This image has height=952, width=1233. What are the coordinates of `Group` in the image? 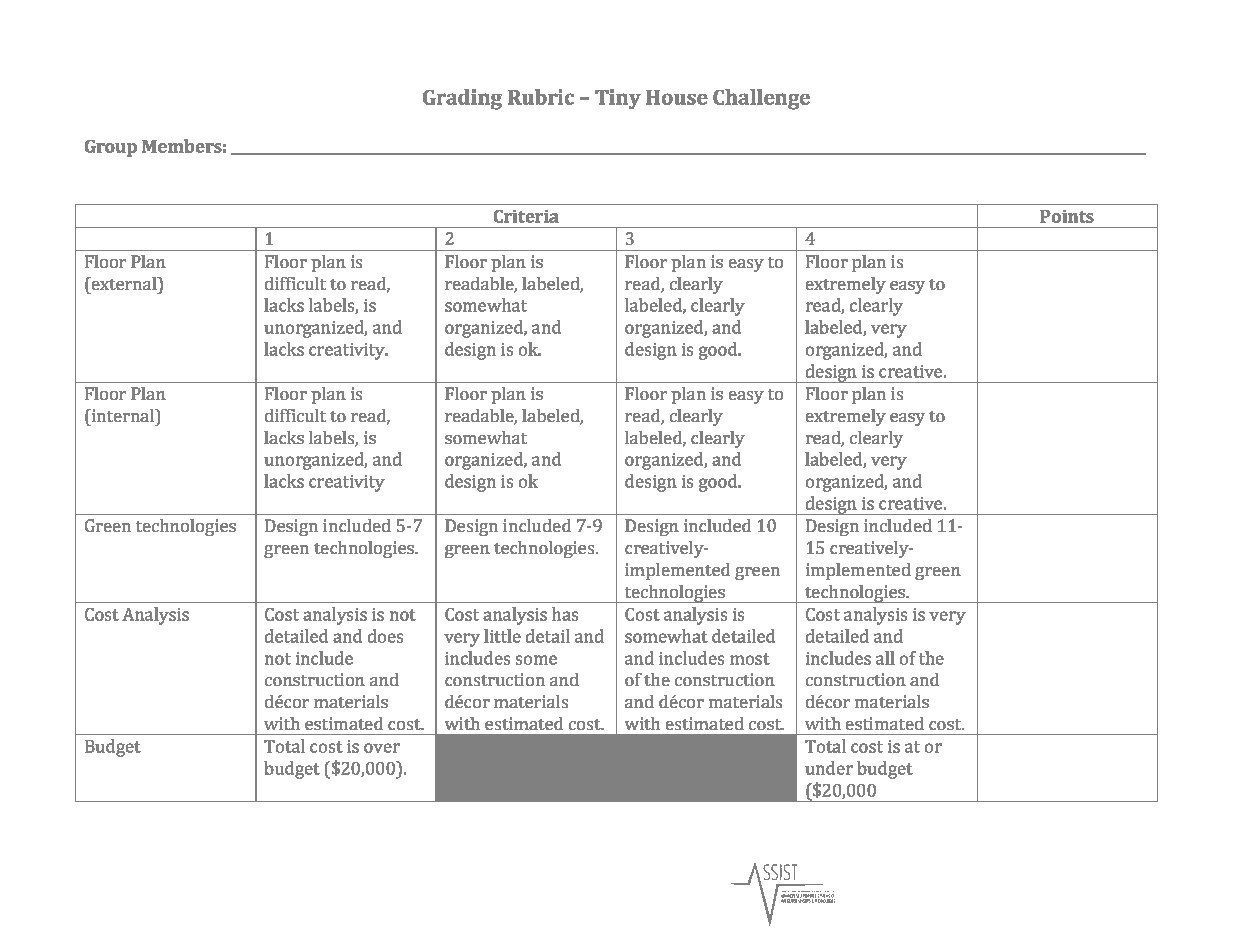 It's located at (111, 148).
